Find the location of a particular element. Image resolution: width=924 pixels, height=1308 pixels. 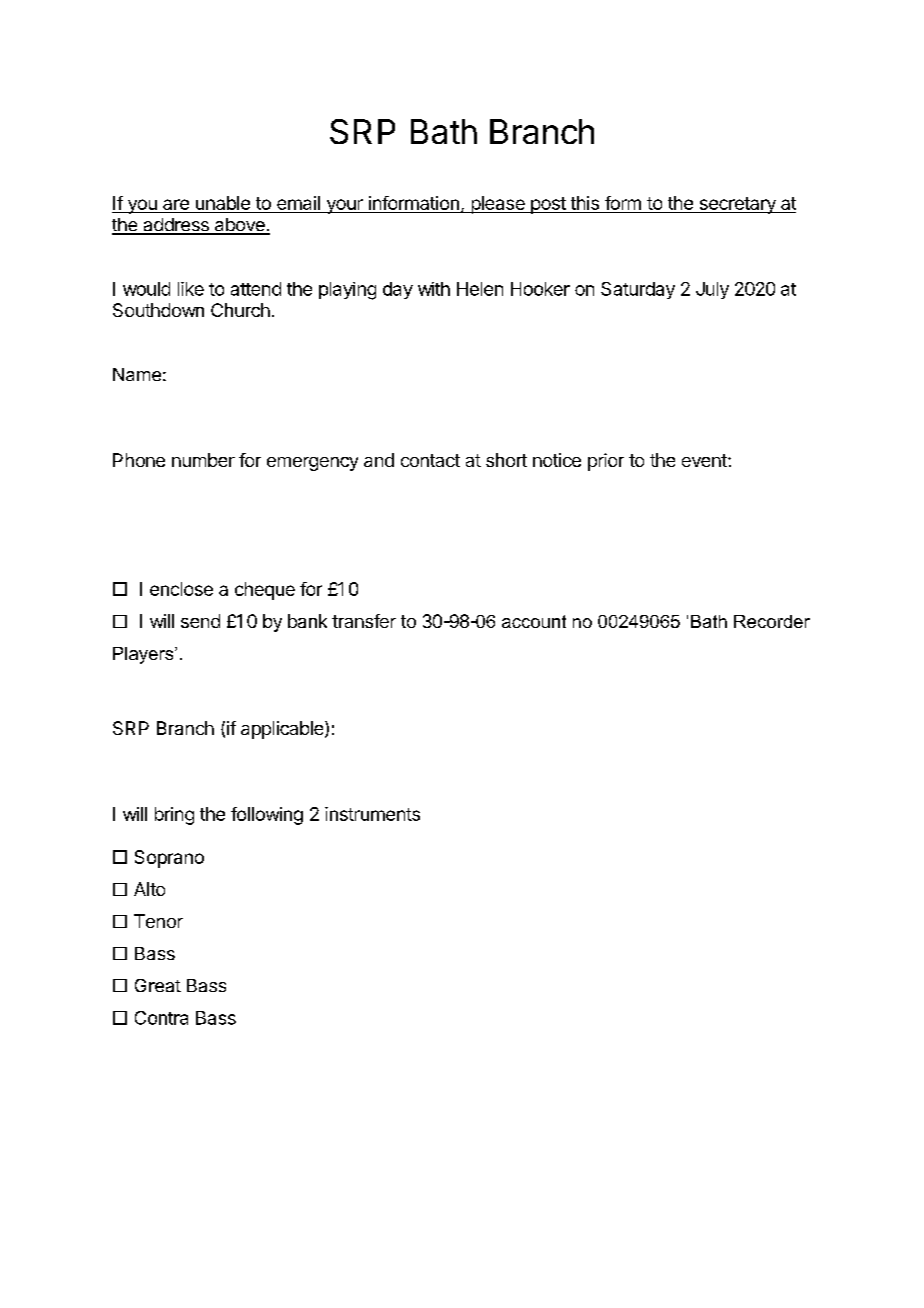

send is located at coordinates (200, 621).
